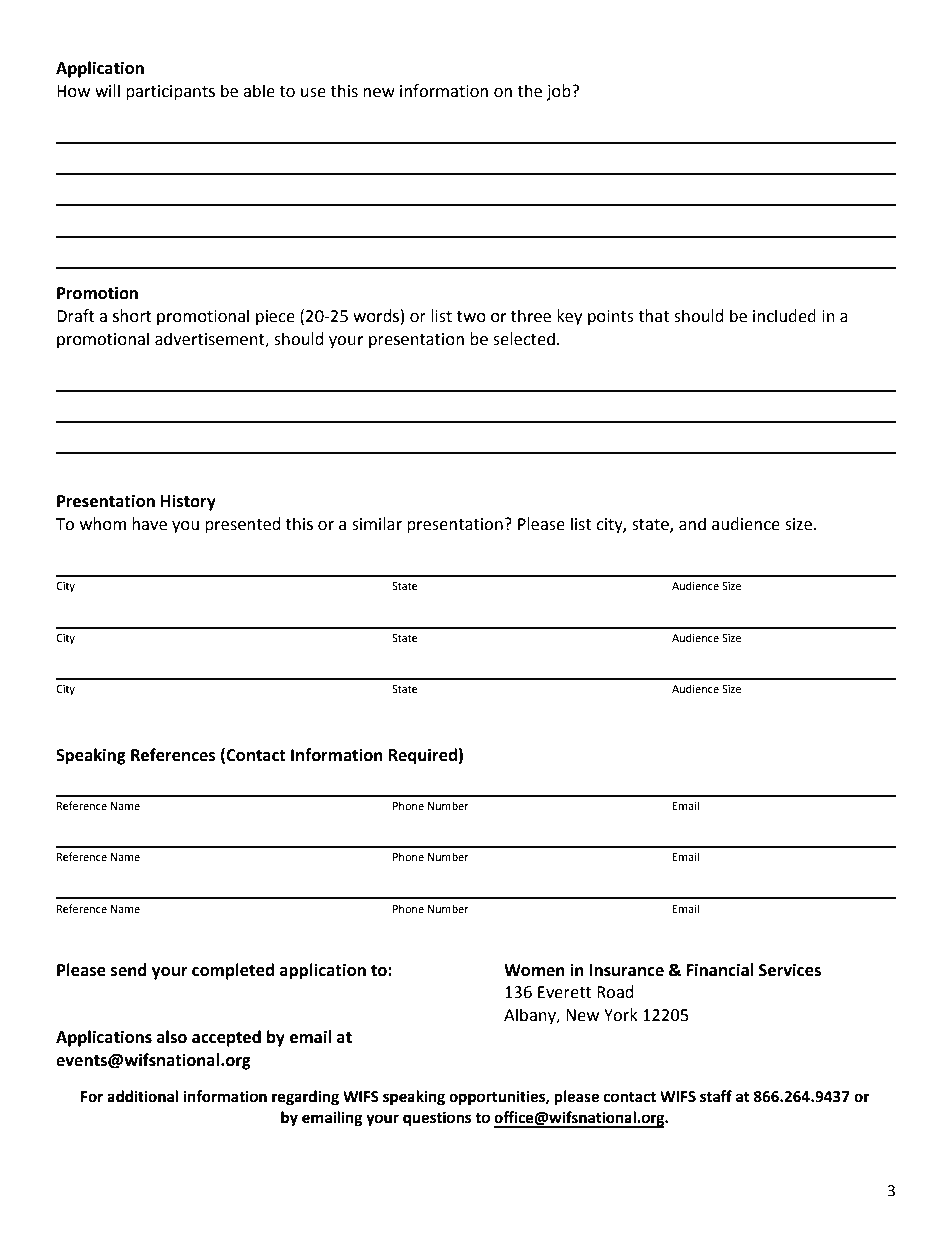  What do you see at coordinates (716, 1096) in the document?
I see `staff` at bounding box center [716, 1096].
